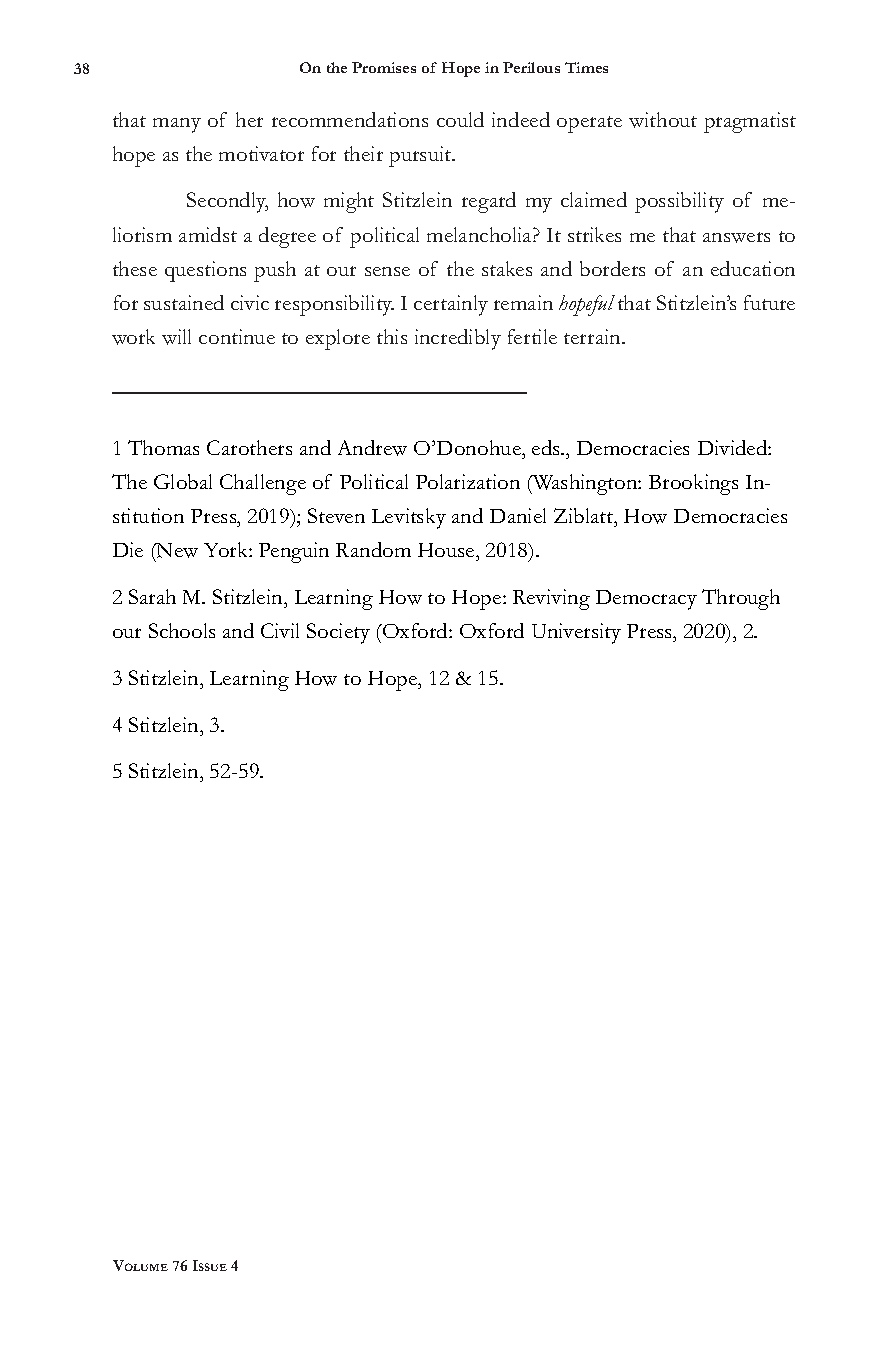  What do you see at coordinates (177, 125) in the image?
I see `many` at bounding box center [177, 125].
